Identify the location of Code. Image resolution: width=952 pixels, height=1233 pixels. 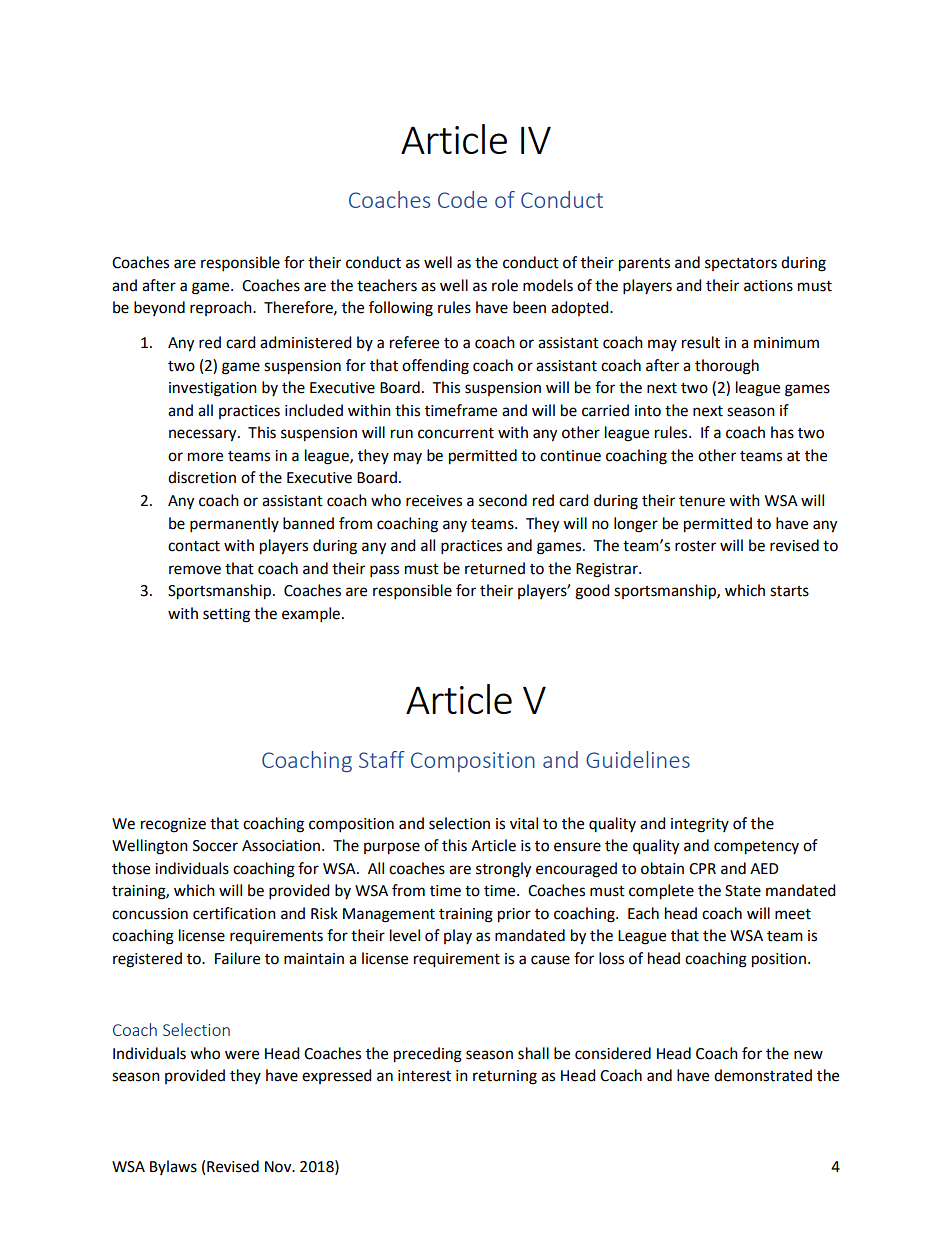
(462, 199).
